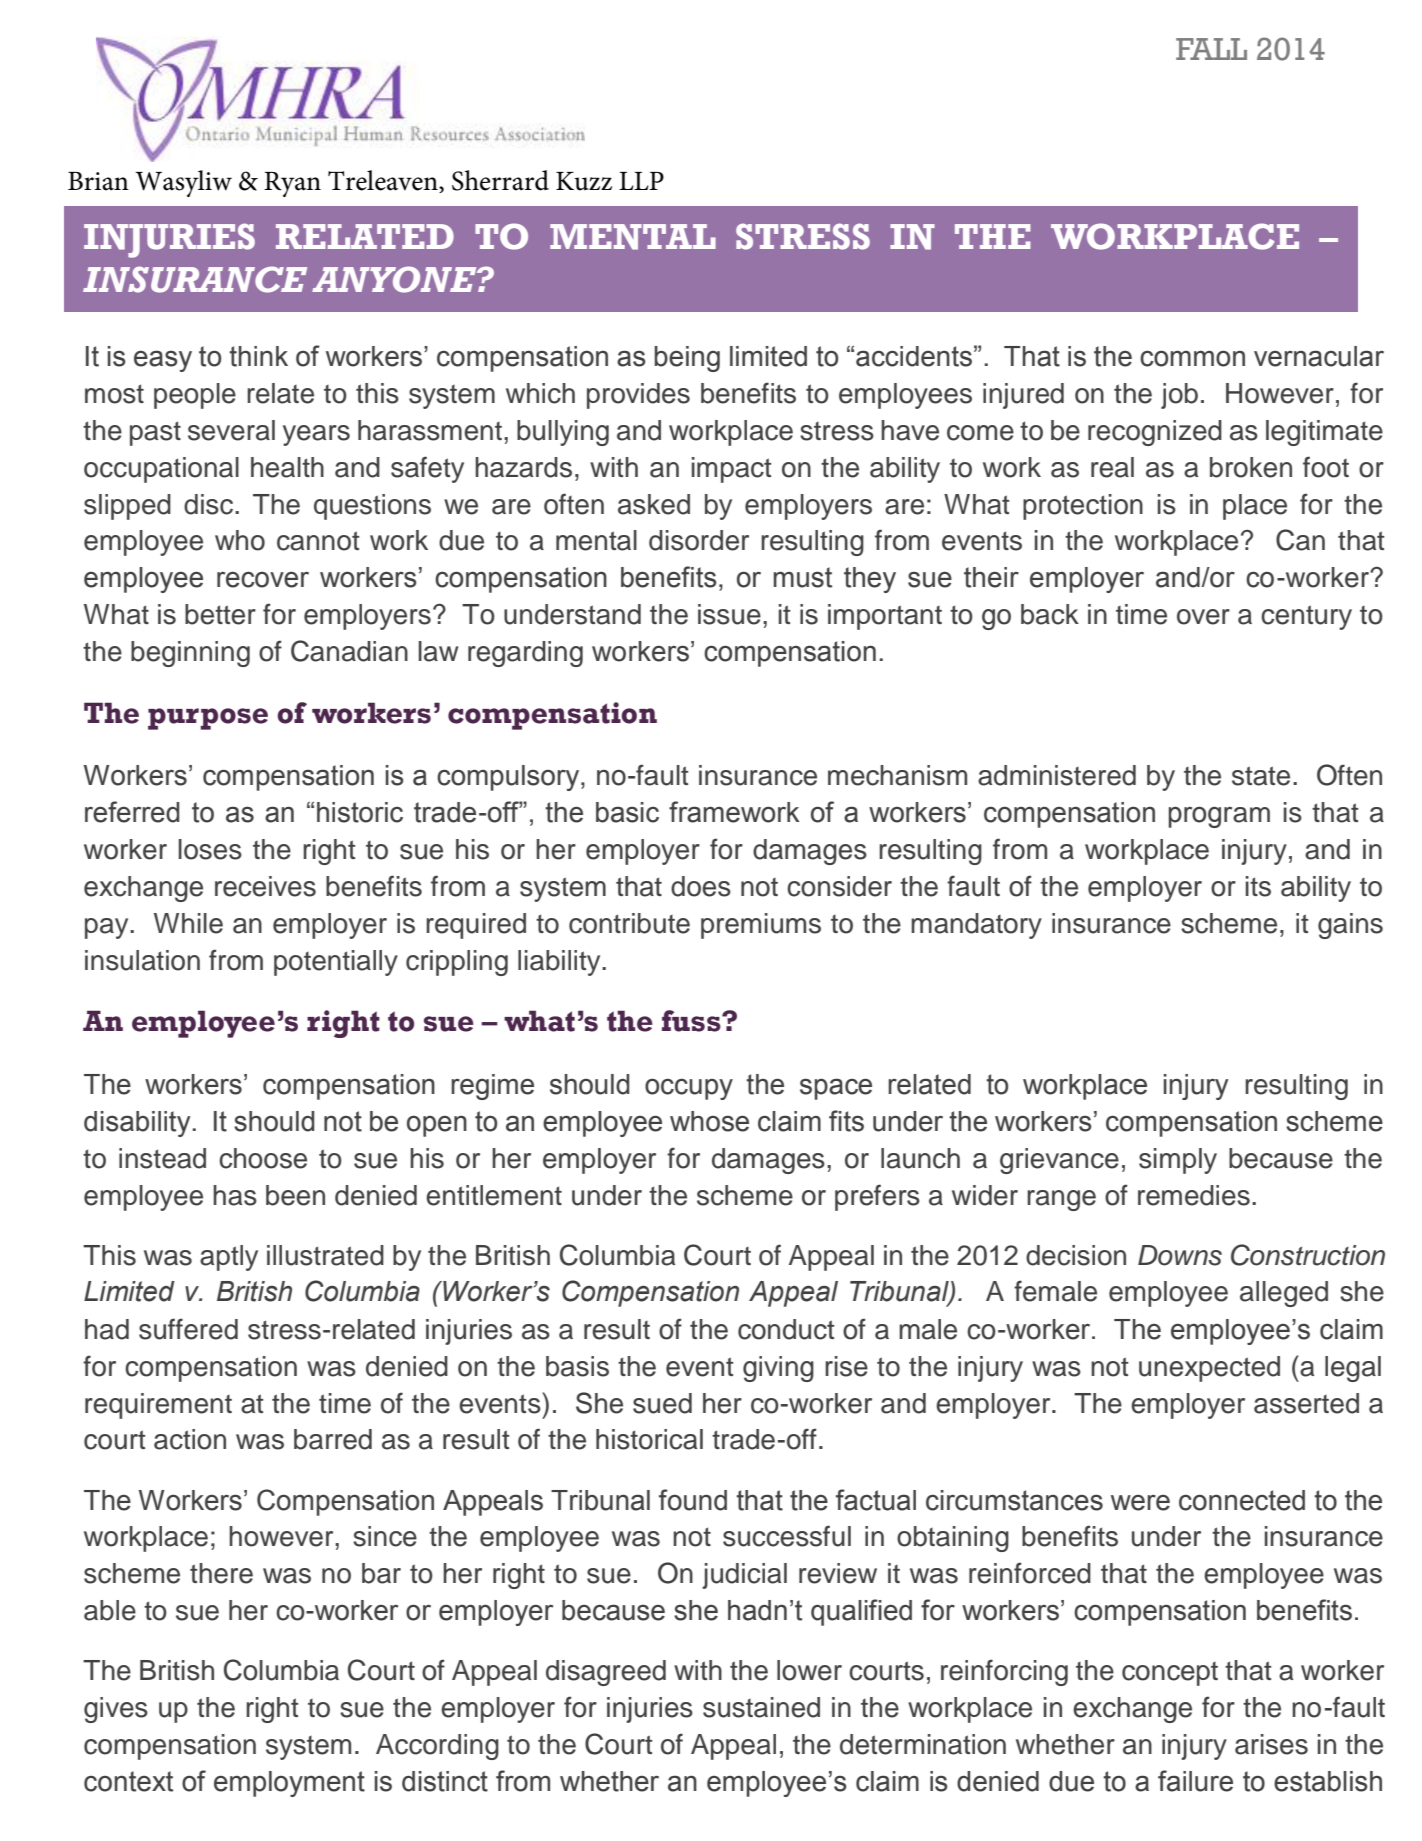 Image resolution: width=1422 pixels, height=1841 pixels. I want to click on failure, so click(1195, 1781).
